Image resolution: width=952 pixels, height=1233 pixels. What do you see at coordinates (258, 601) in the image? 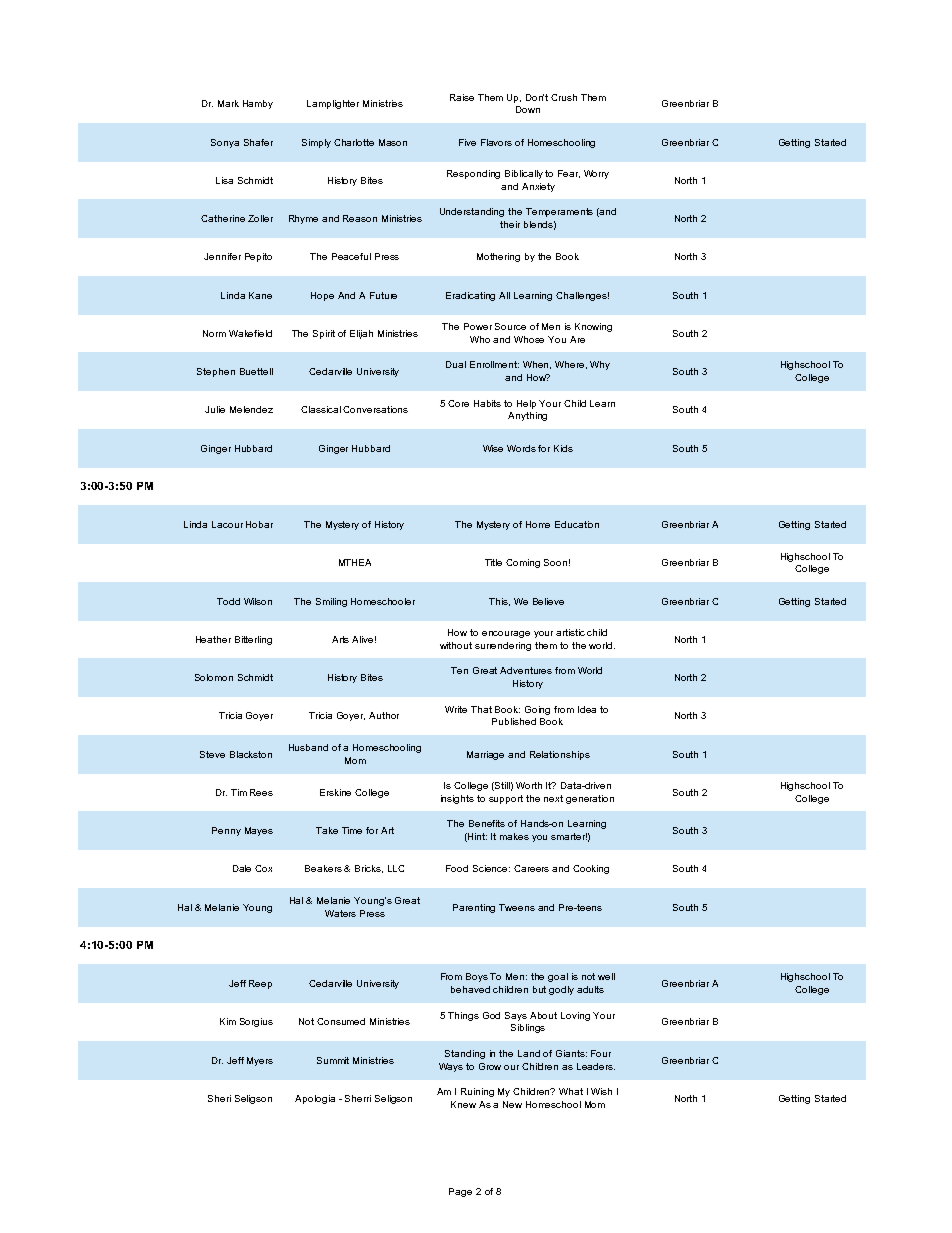
I see `Wilson` at bounding box center [258, 601].
